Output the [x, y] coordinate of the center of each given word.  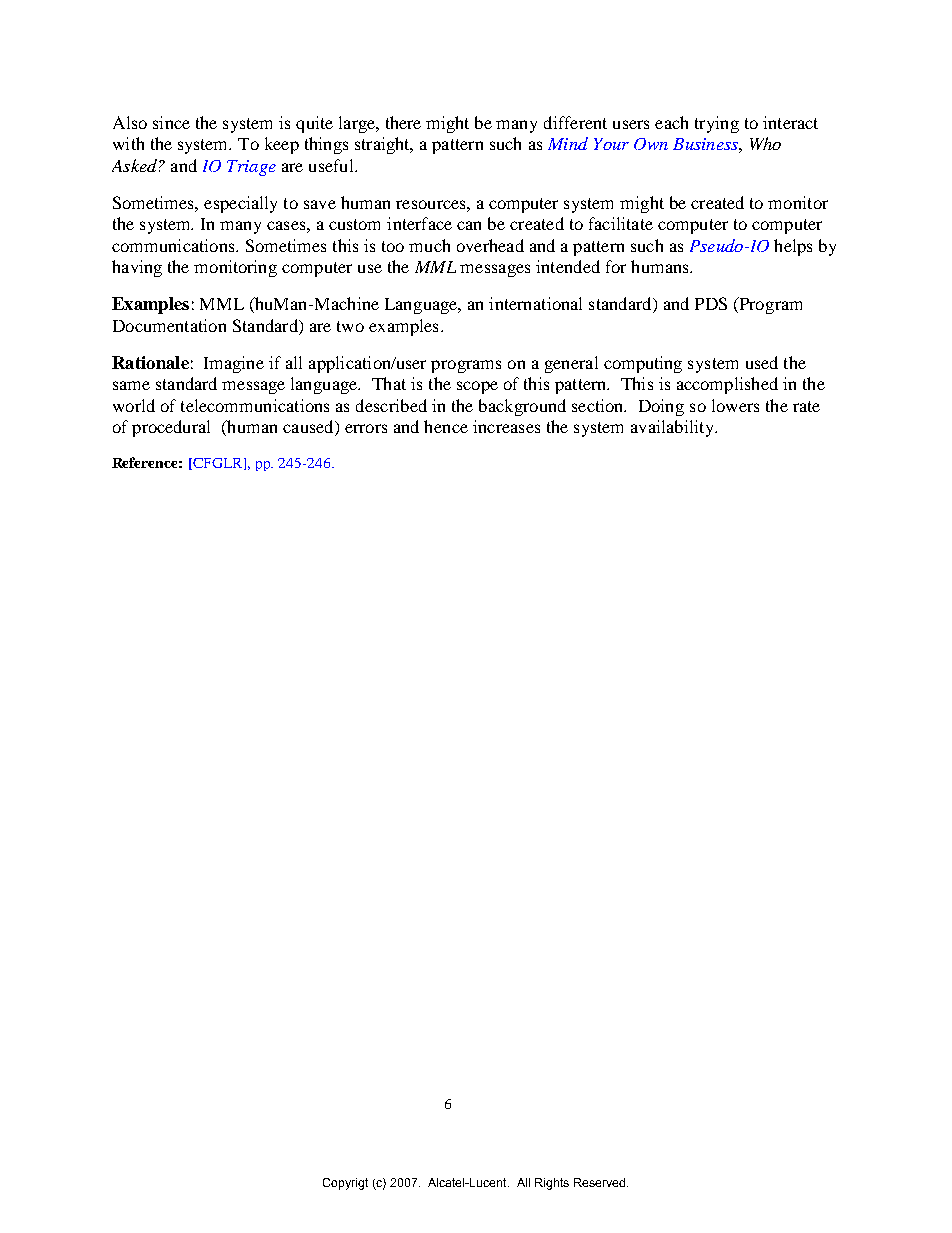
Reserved [601, 1182]
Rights [552, 1184]
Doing [661, 407]
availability [673, 428]
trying [717, 124]
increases [506, 426]
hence [446, 426]
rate [806, 406]
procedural [171, 428]
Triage [251, 168]
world [134, 405]
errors [366, 428]
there [403, 122]
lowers [735, 405]
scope [477, 387]
